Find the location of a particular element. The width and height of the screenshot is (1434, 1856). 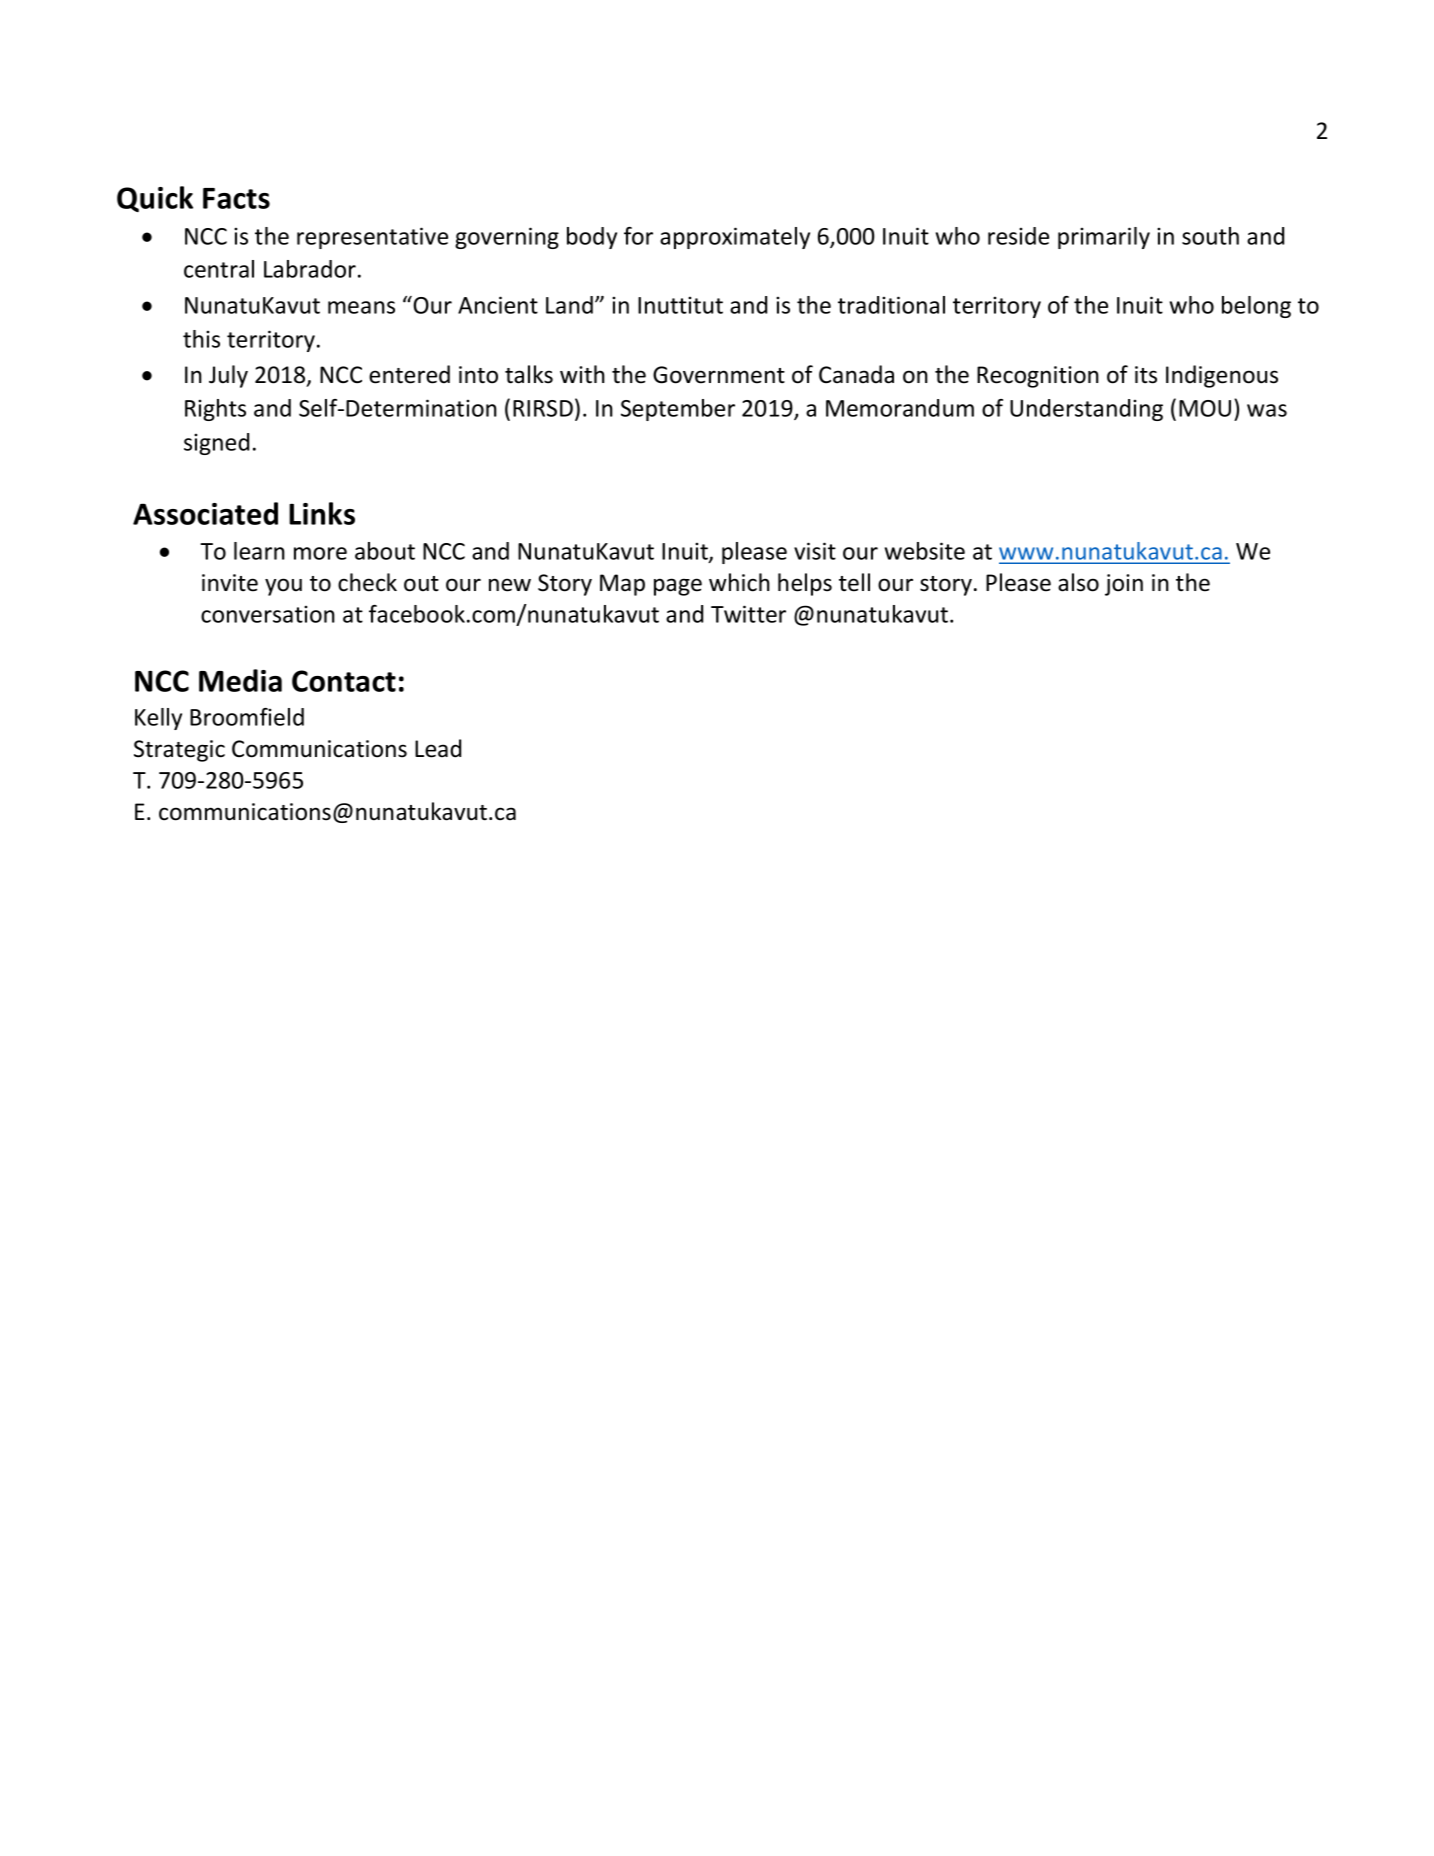

Understanding is located at coordinates (1086, 410).
